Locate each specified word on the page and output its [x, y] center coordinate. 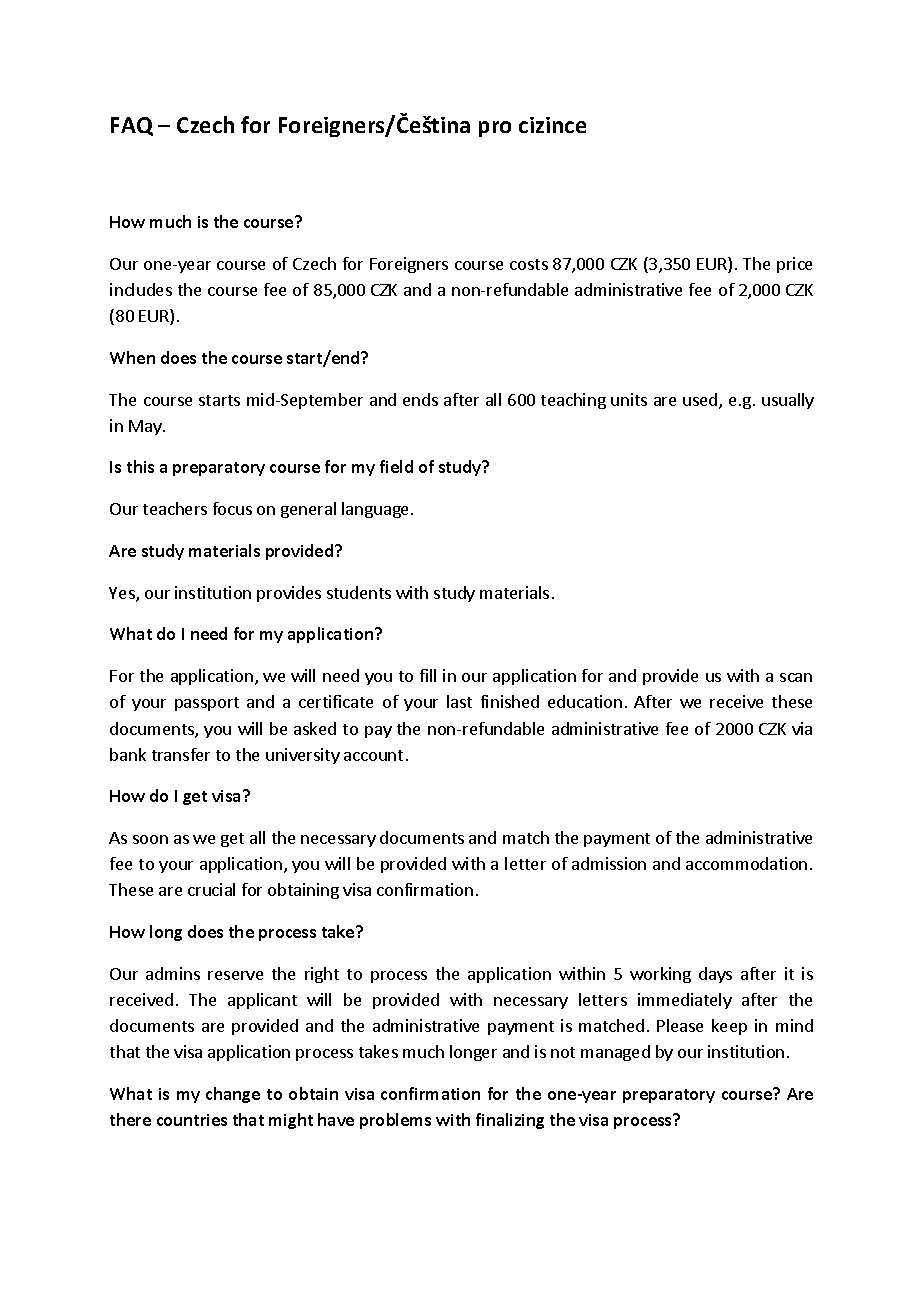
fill [428, 675]
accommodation [746, 863]
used [701, 401]
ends [420, 399]
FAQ [132, 126]
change [233, 1095]
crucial [211, 889]
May [146, 427]
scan [796, 677]
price [794, 265]
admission [609, 863]
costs [529, 264]
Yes [123, 594]
